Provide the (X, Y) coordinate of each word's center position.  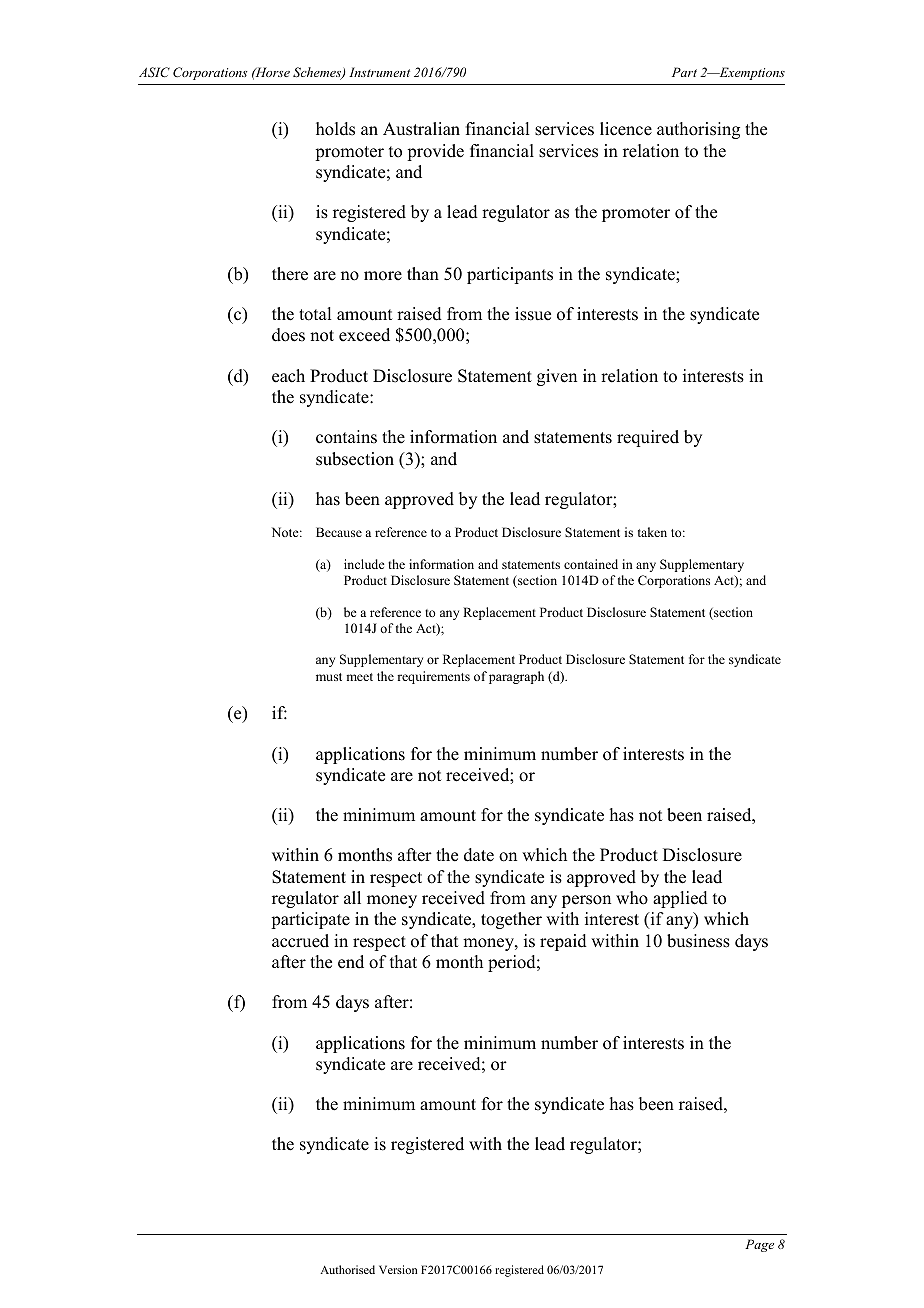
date (479, 855)
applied (680, 899)
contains (346, 437)
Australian (421, 129)
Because (339, 532)
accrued (300, 941)
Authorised (347, 1269)
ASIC (154, 72)
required (648, 438)
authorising (698, 130)
